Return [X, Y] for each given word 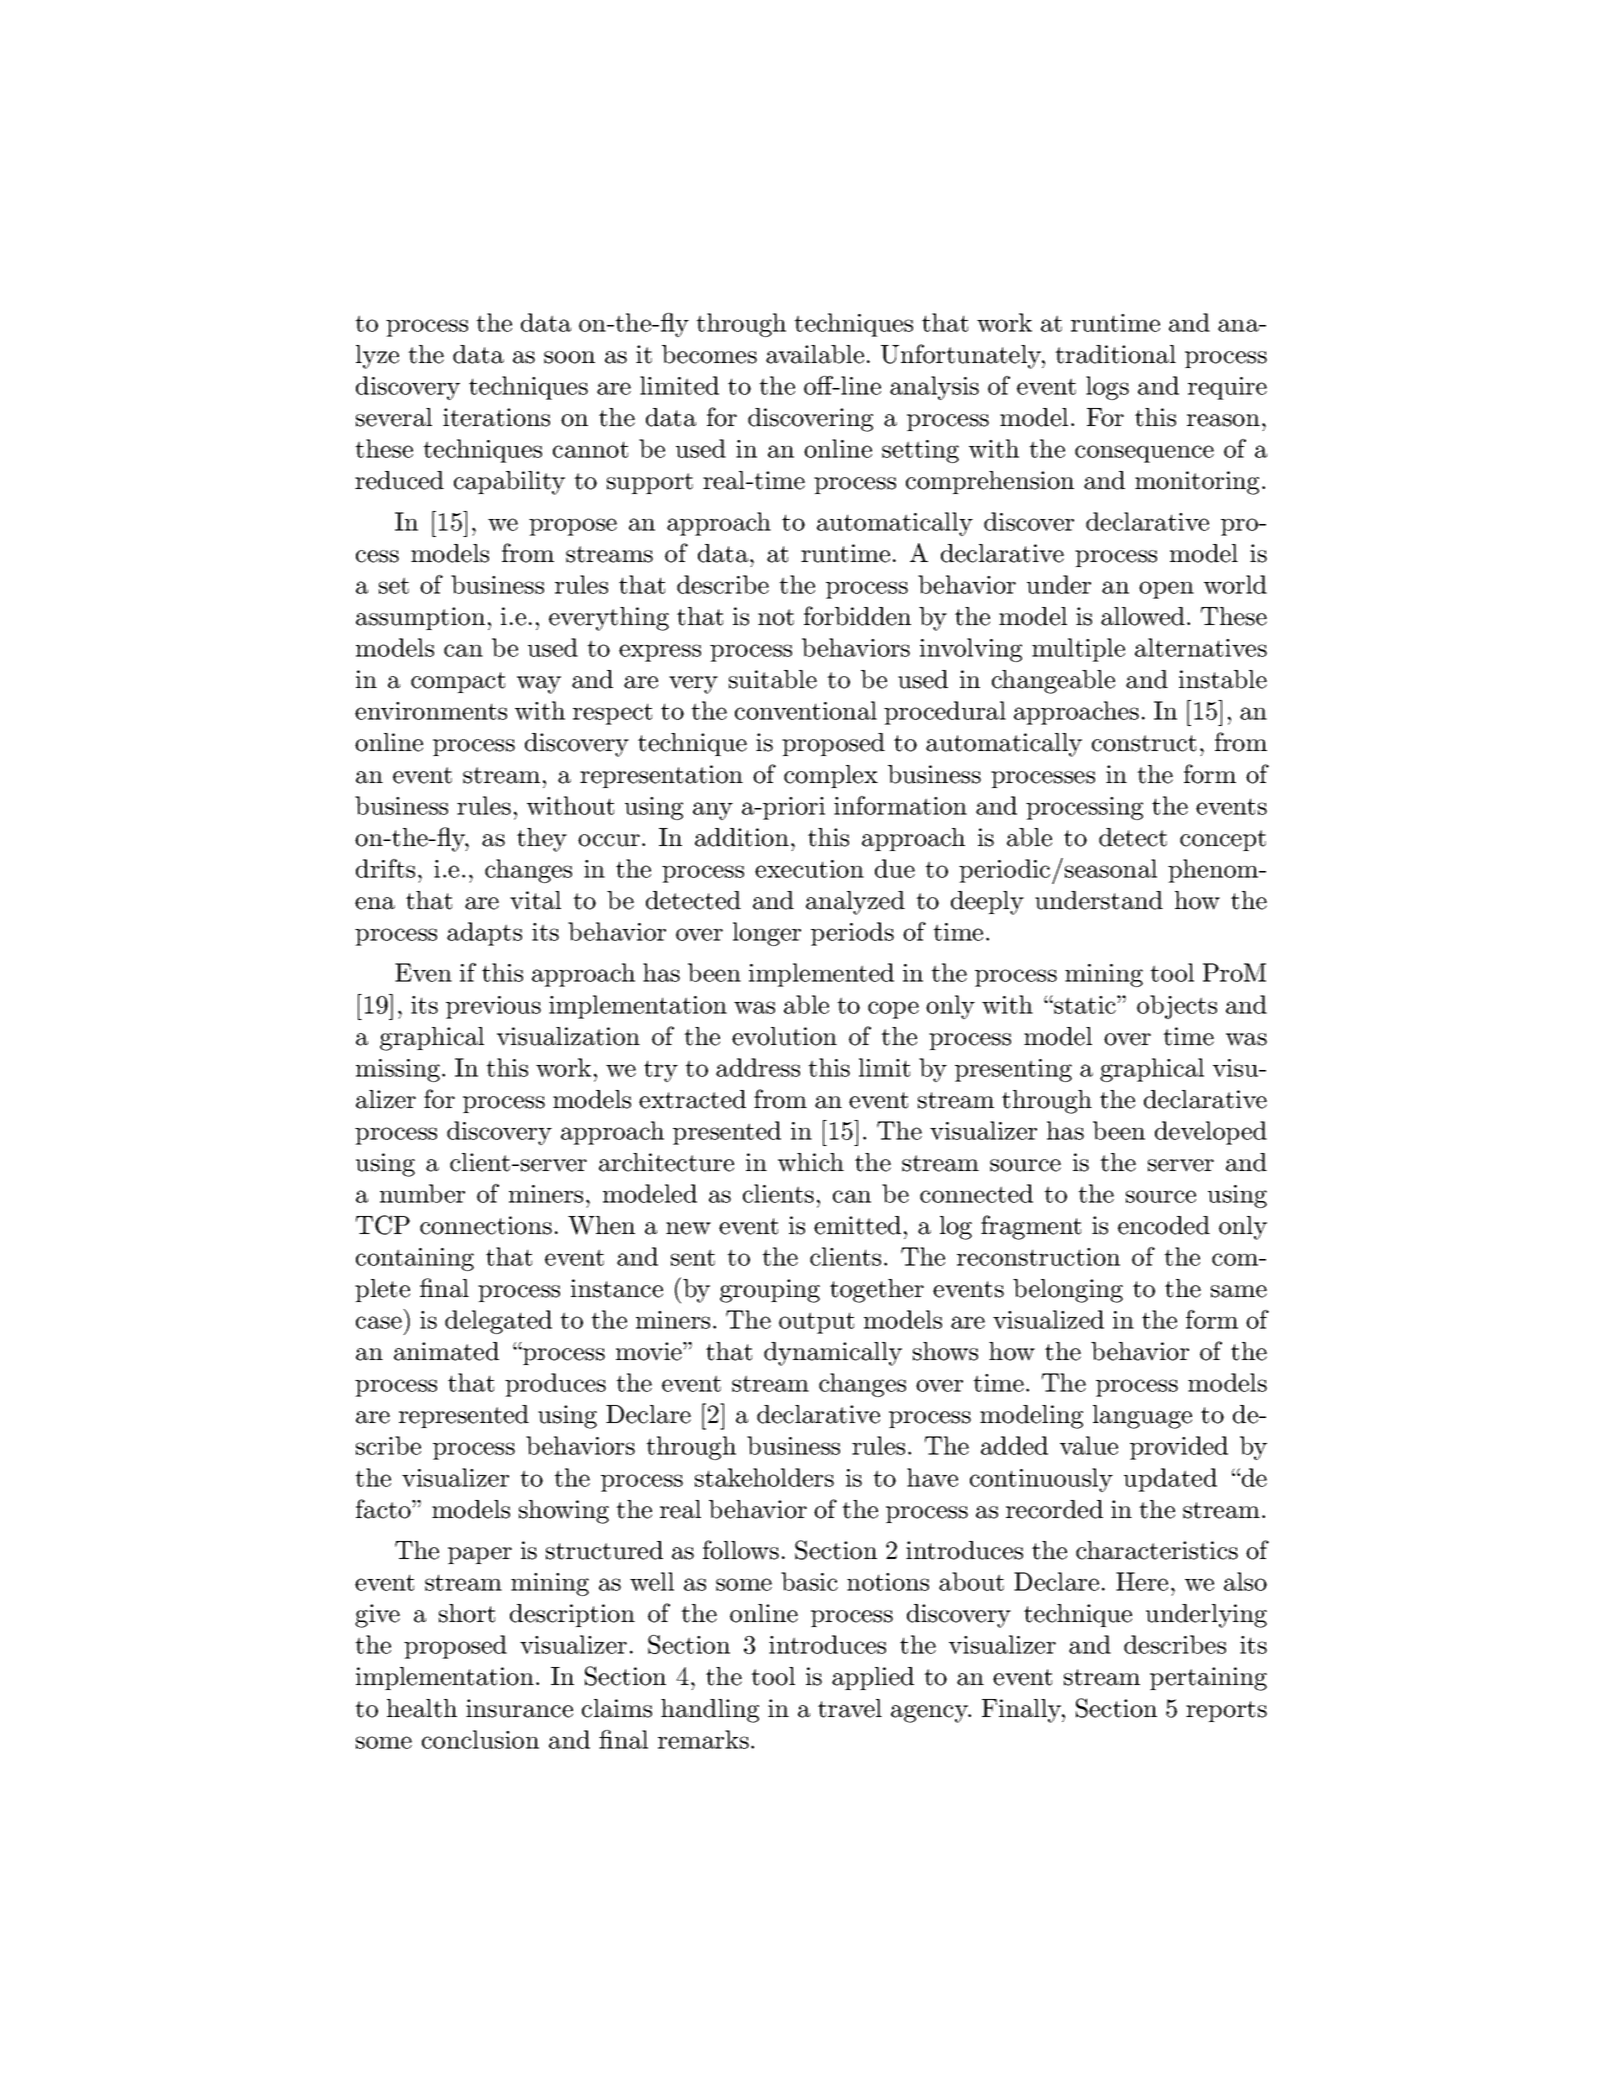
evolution [784, 1036]
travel [850, 1708]
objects [1177, 1007]
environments [431, 711]
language [1142, 1417]
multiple [1078, 650]
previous [493, 1007]
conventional [806, 710]
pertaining [1208, 1679]
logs [1107, 388]
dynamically [833, 1354]
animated [446, 1351]
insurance [519, 1708]
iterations [496, 417]
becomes [709, 354]
